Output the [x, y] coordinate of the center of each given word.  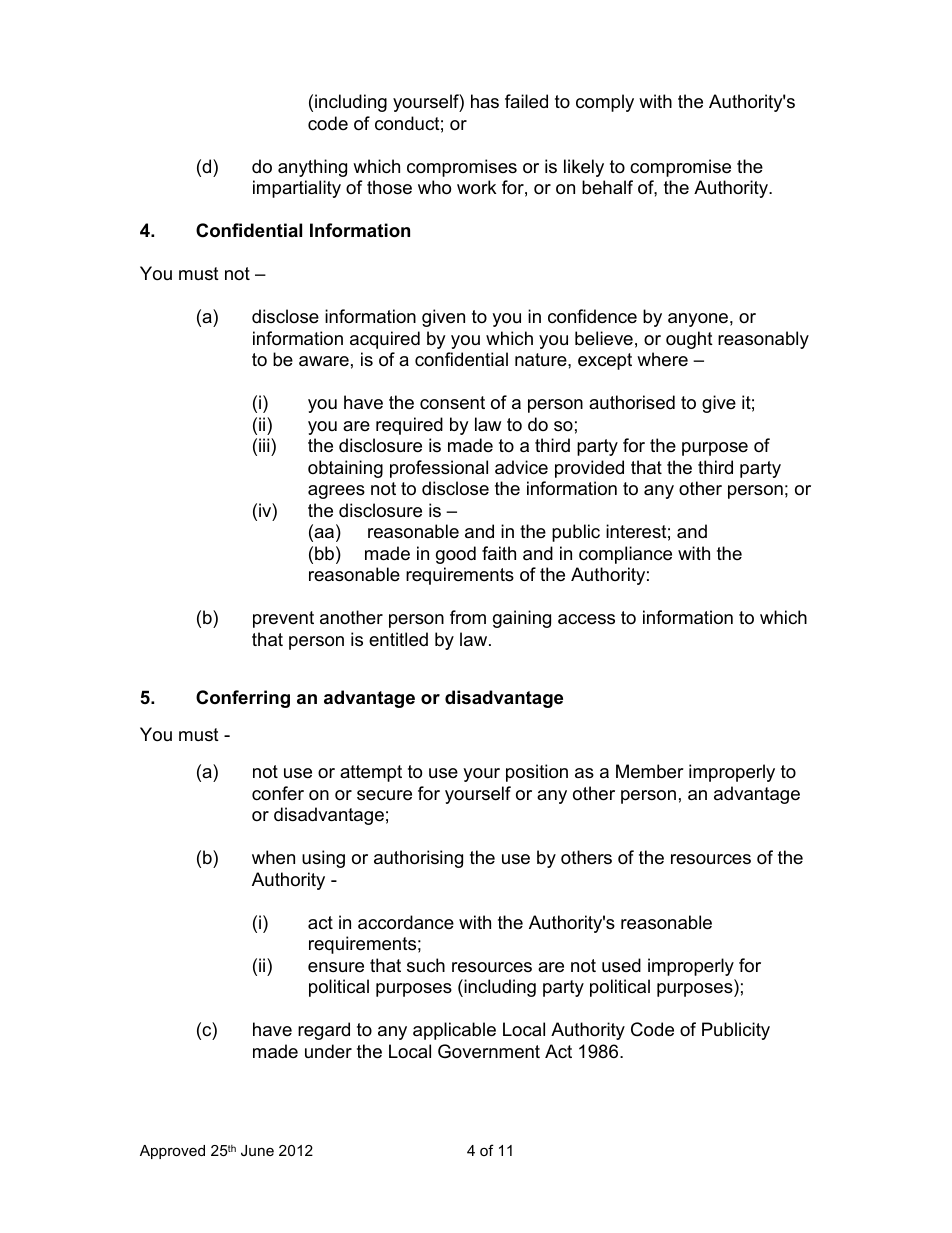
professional [439, 469]
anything [312, 168]
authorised [632, 402]
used [621, 965]
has [485, 101]
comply [605, 103]
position [537, 773]
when [273, 857]
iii [265, 445]
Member [650, 771]
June [257, 1150]
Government [489, 1051]
